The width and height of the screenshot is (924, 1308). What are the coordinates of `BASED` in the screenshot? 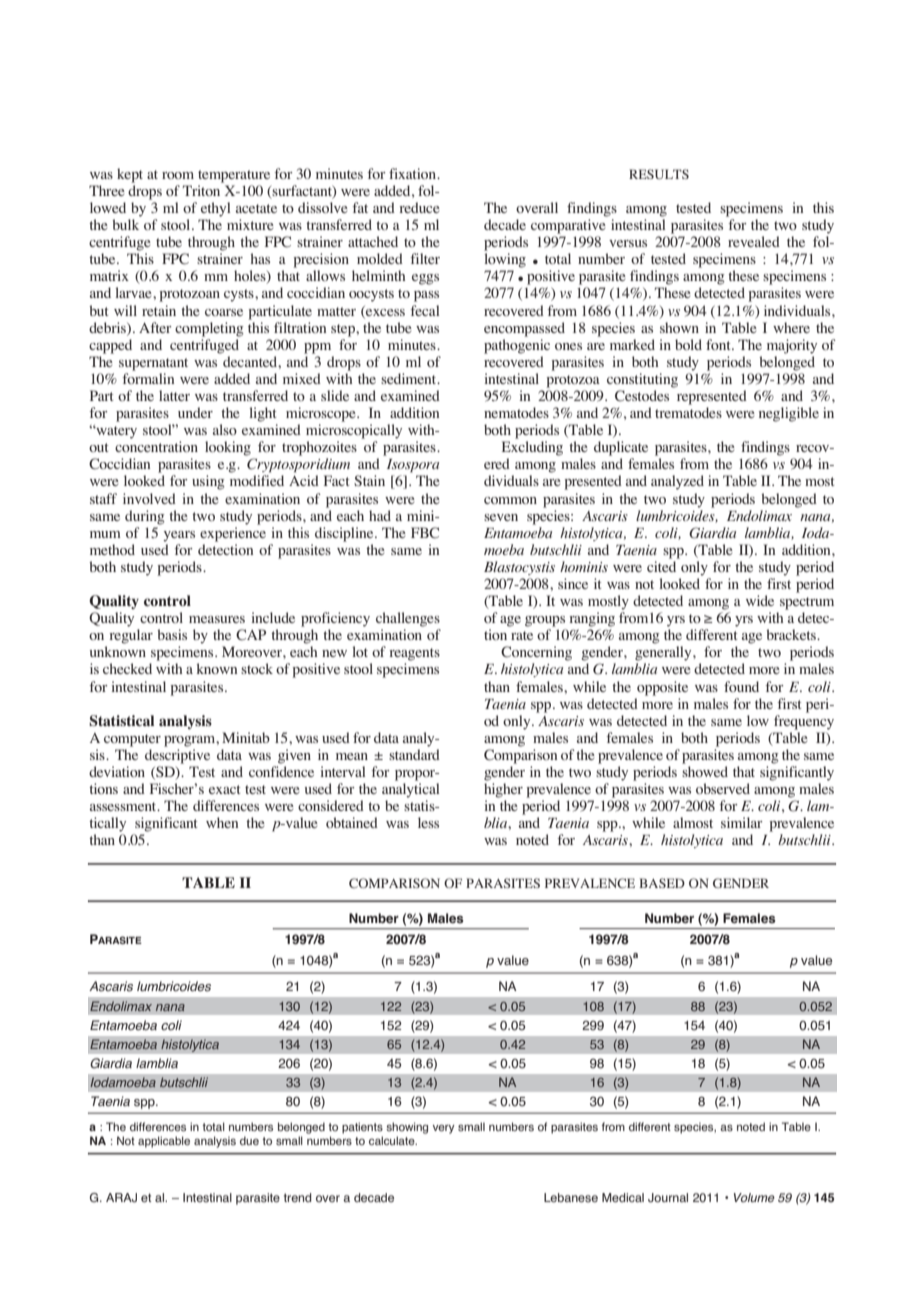 It's located at (662, 883).
